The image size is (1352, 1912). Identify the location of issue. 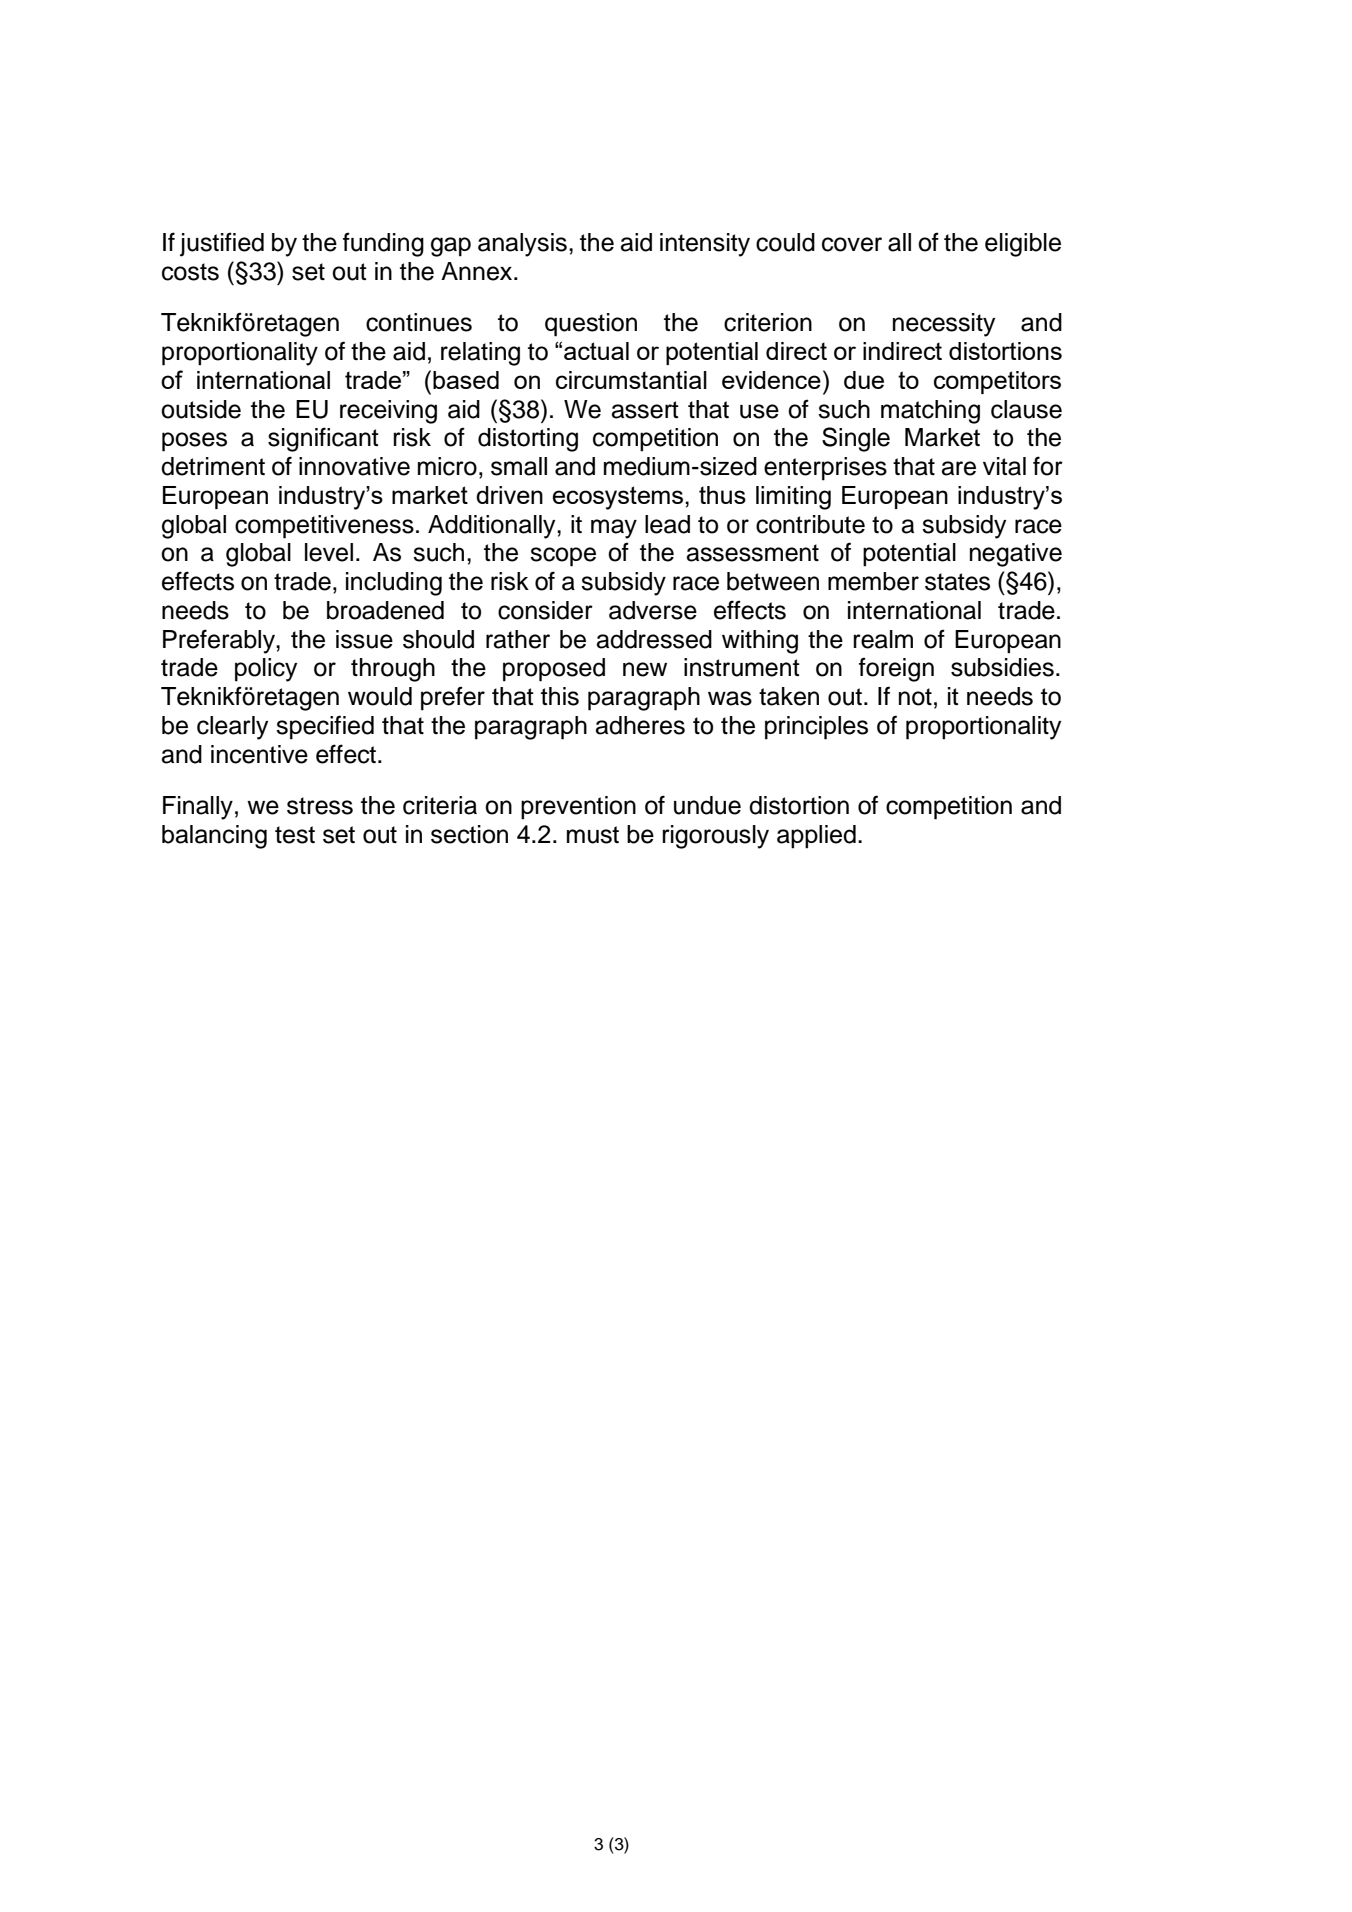
(364, 639).
